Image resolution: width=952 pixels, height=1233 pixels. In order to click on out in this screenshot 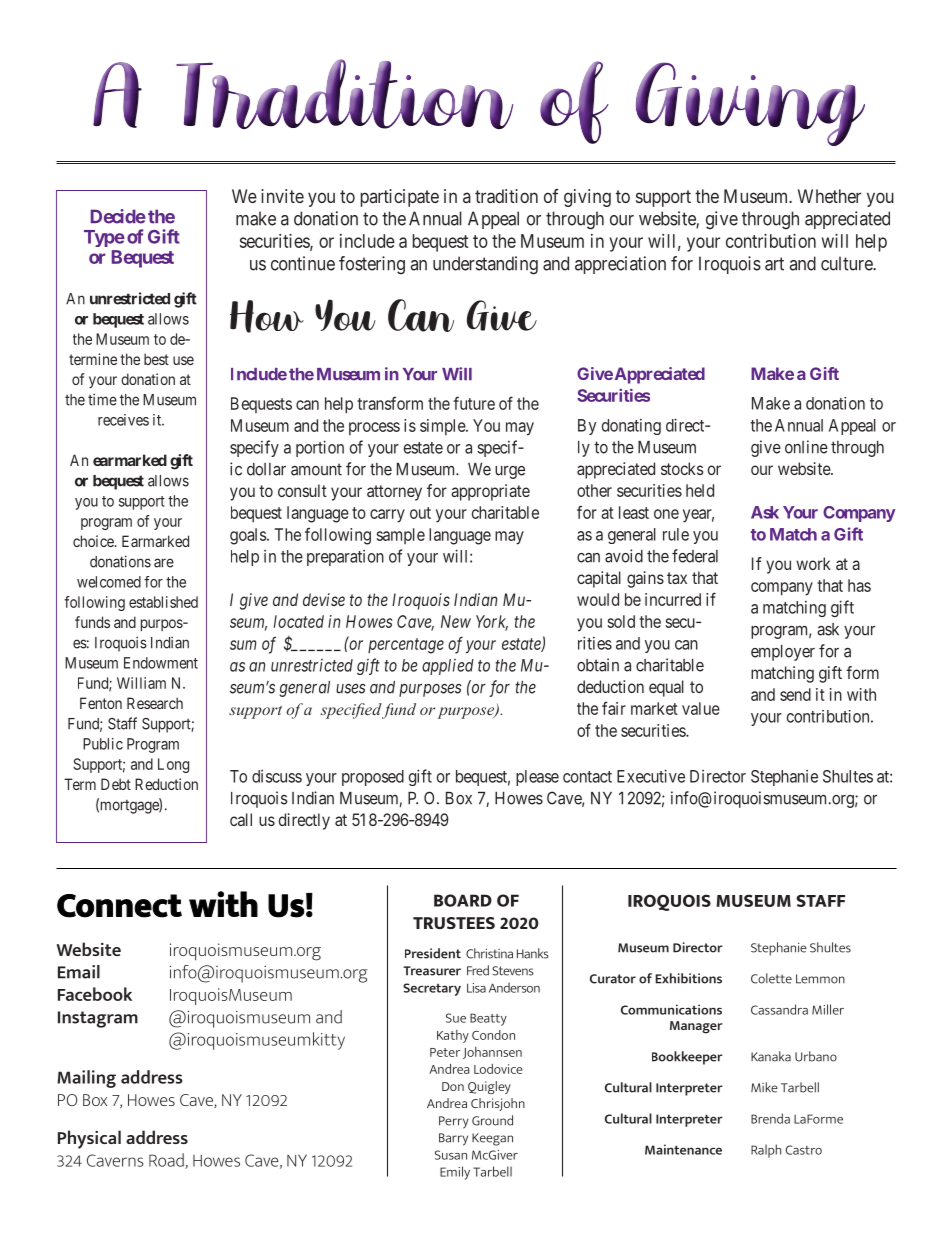, I will do `click(420, 513)`.
